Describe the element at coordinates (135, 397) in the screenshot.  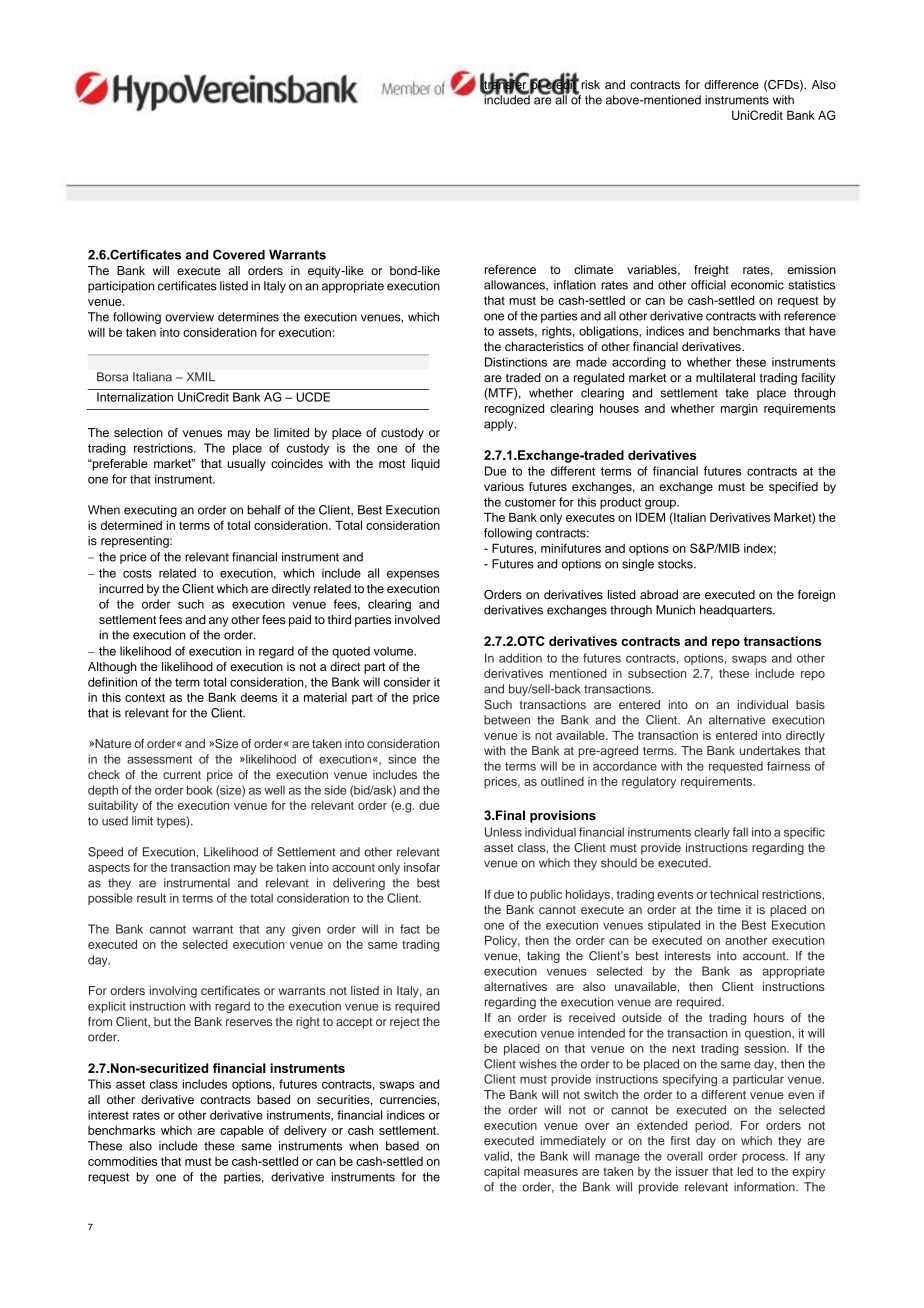
I see `Internalization` at that location.
